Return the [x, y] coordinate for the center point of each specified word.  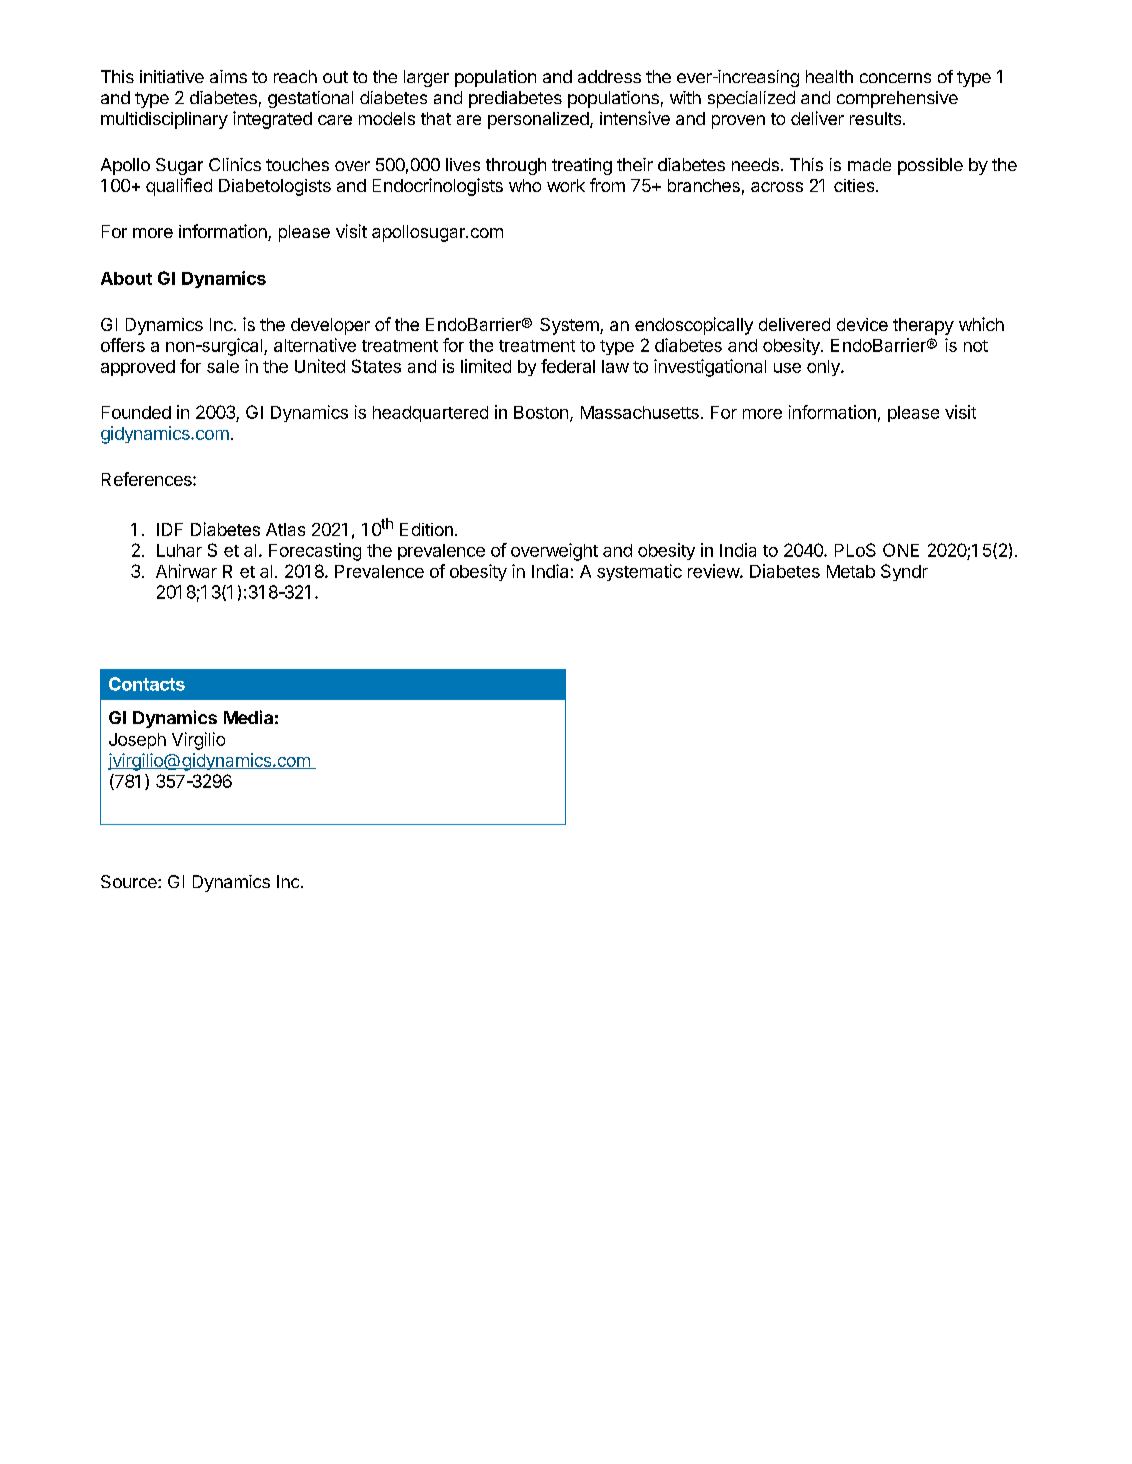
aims [228, 76]
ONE [901, 550]
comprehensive [897, 99]
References [148, 479]
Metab [851, 571]
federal [568, 366]
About [126, 278]
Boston [541, 412]
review [714, 571]
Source [130, 881]
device [862, 324]
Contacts [147, 684]
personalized [538, 120]
